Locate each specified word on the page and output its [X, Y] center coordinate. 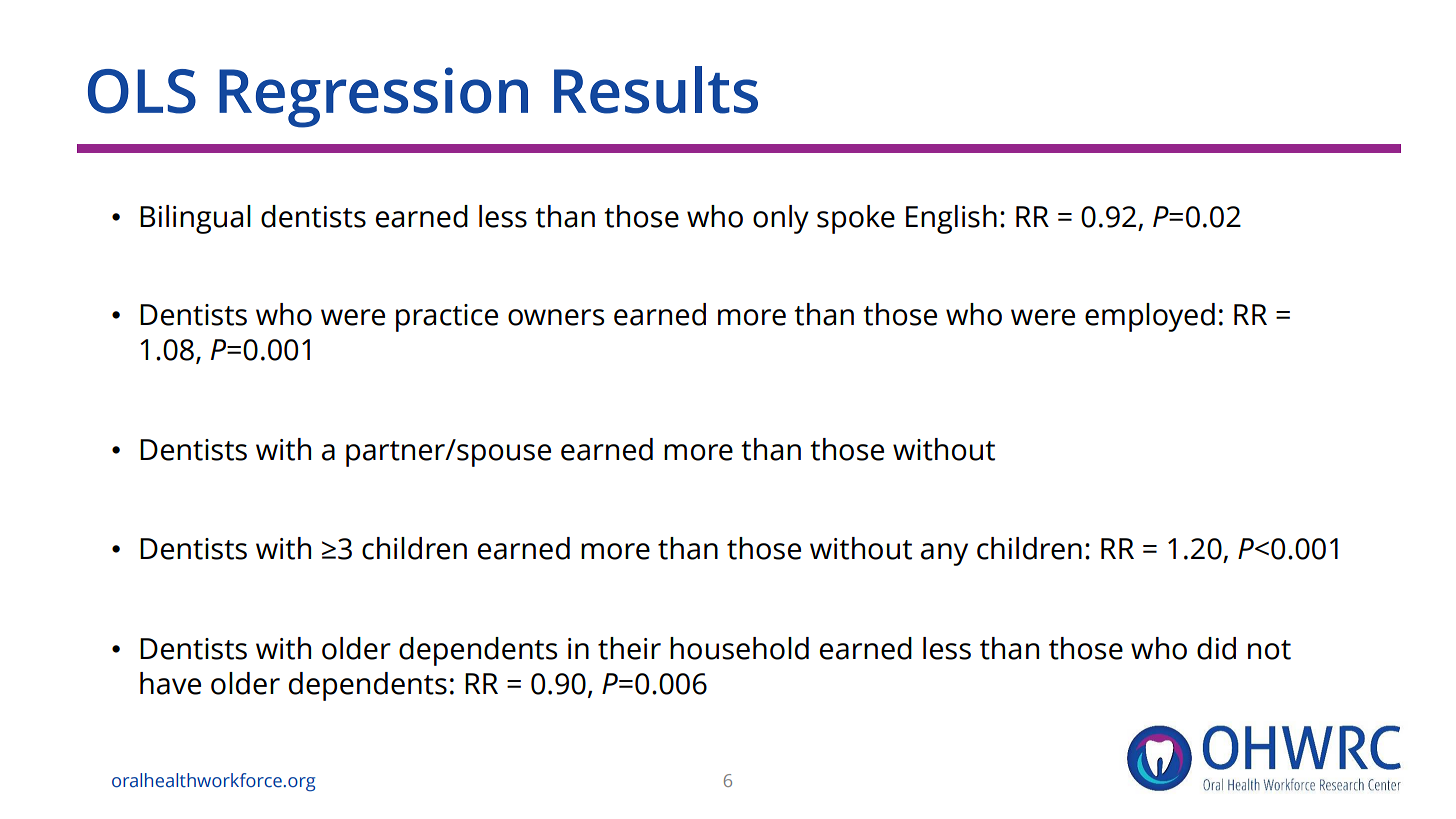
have [170, 683]
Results [656, 90]
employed [1150, 317]
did [1216, 648]
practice [447, 318]
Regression [373, 97]
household [739, 648]
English [951, 219]
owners [556, 317]
